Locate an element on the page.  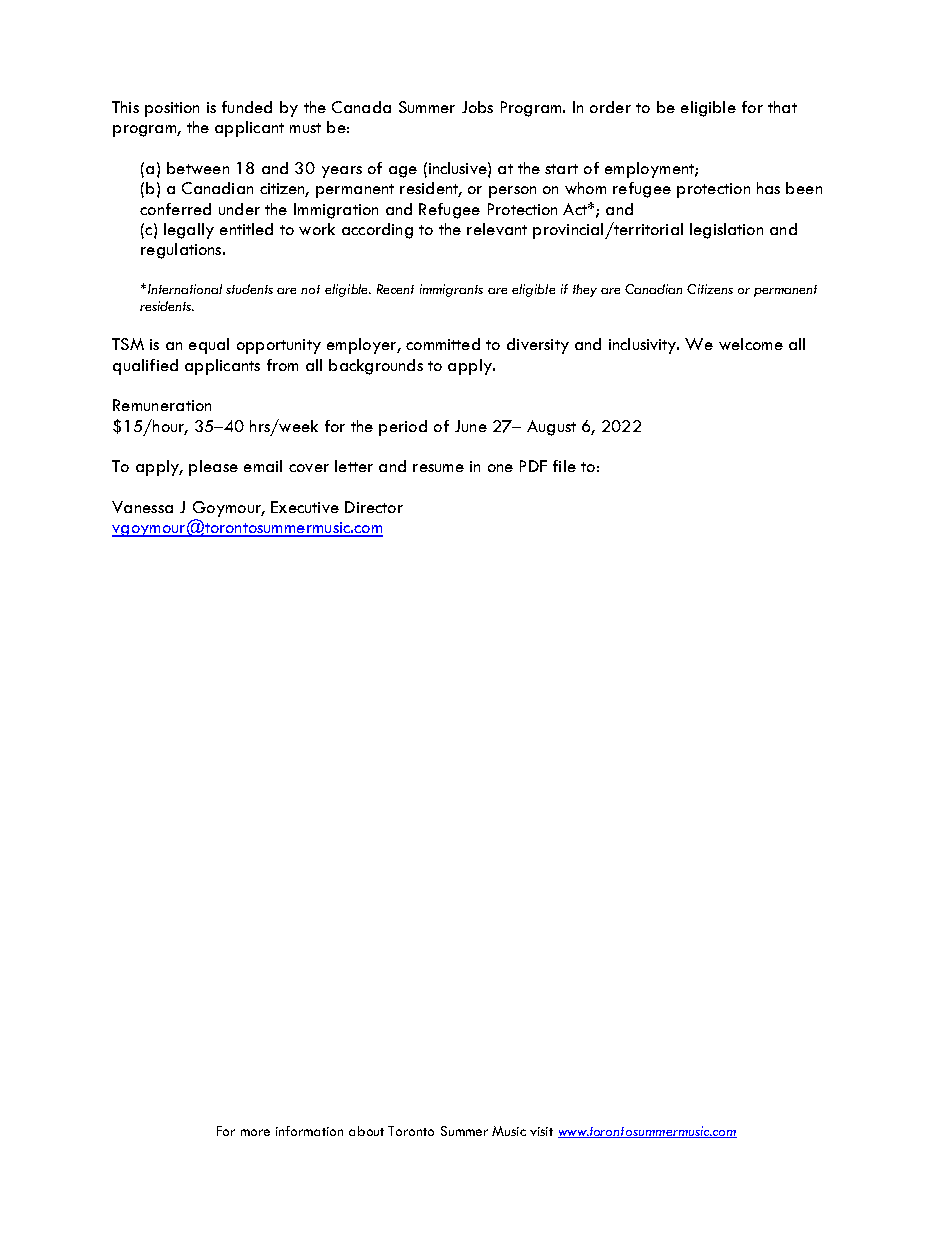
visit is located at coordinates (541, 1131).
